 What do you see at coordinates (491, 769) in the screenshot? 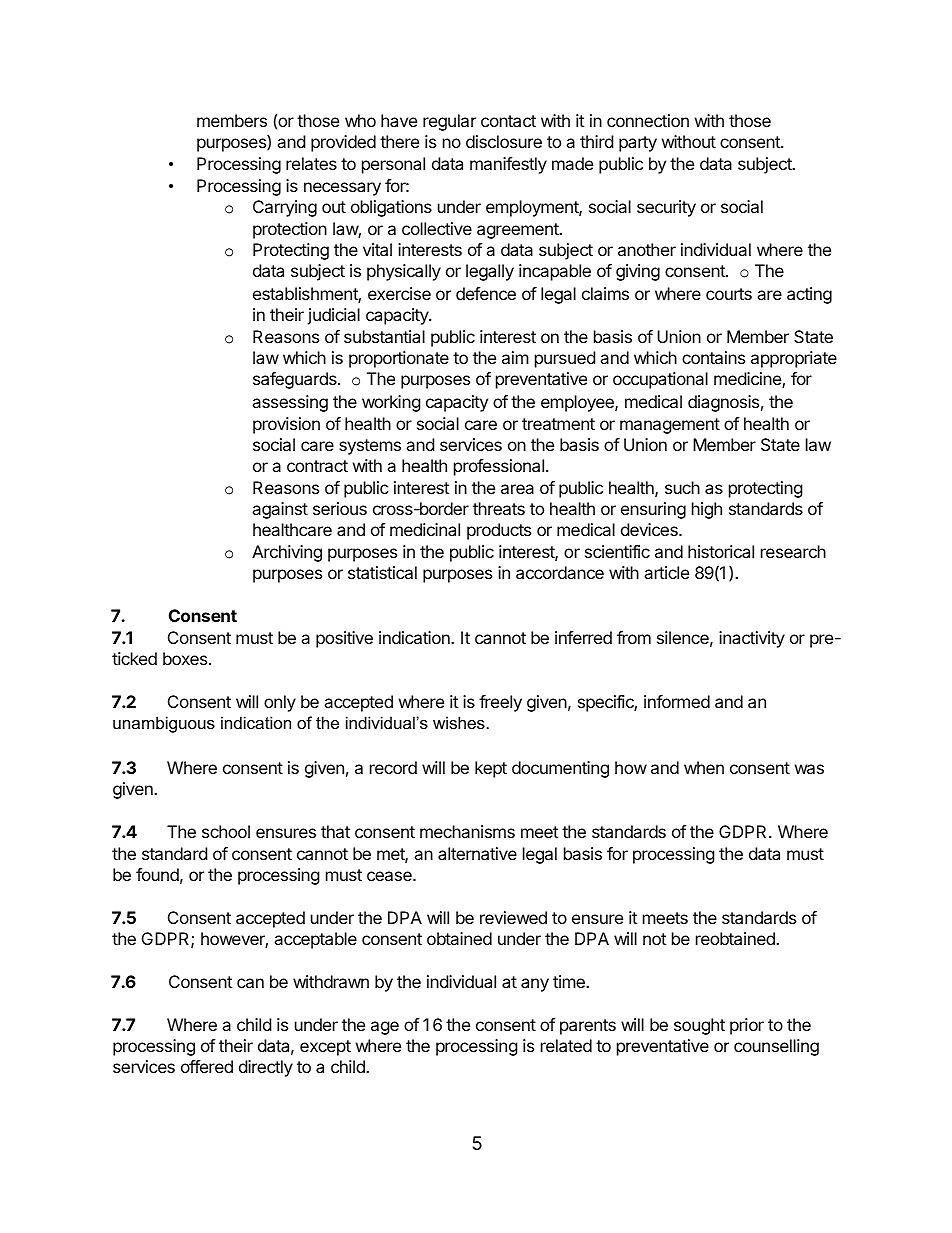
I see `kept` at bounding box center [491, 769].
